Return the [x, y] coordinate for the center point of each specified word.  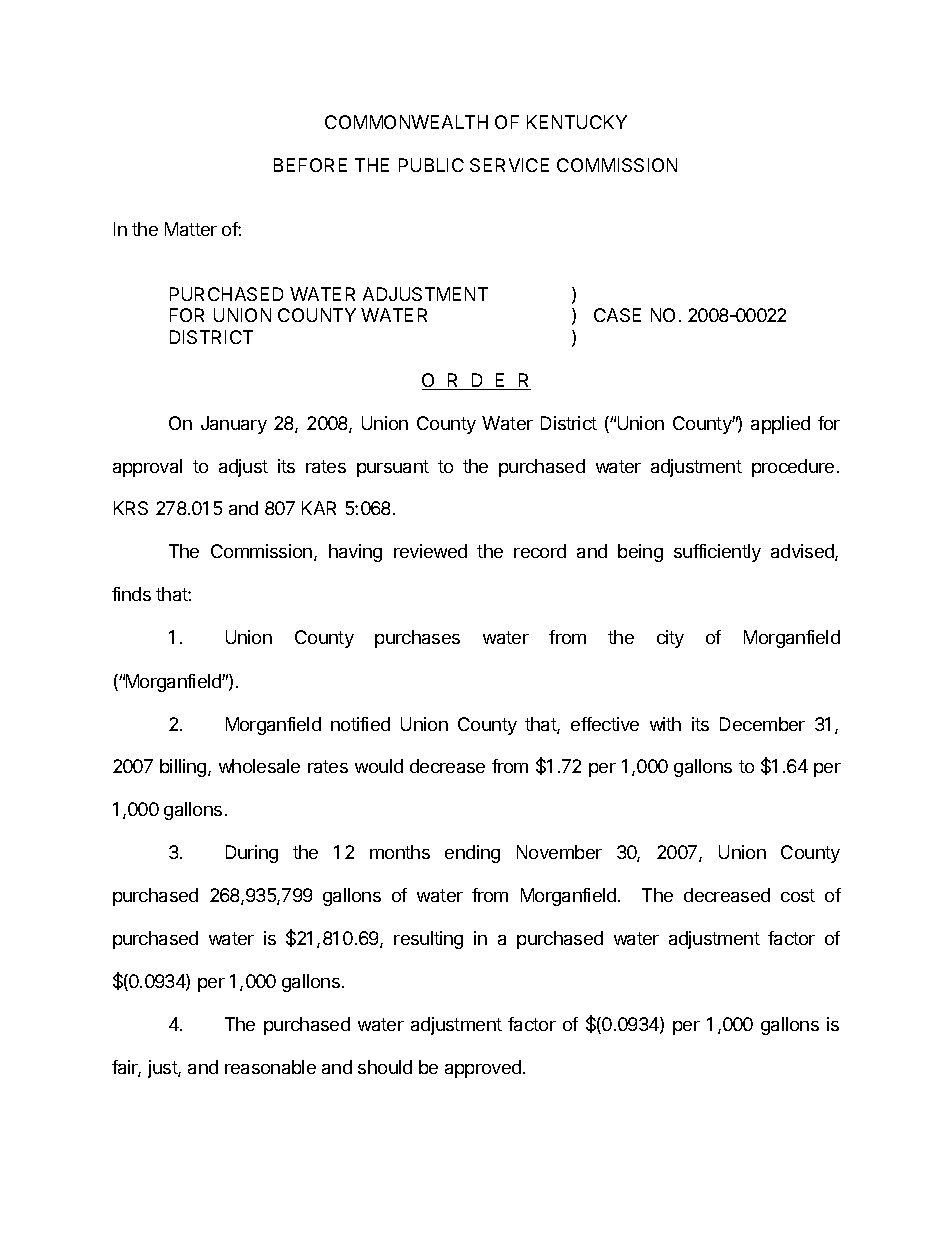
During [252, 854]
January [234, 425]
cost [798, 895]
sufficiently [717, 553]
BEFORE [310, 165]
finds [131, 594]
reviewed [430, 551]
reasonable [270, 1067]
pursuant [393, 468]
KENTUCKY [577, 122]
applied [780, 425]
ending [472, 854]
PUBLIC [431, 165]
